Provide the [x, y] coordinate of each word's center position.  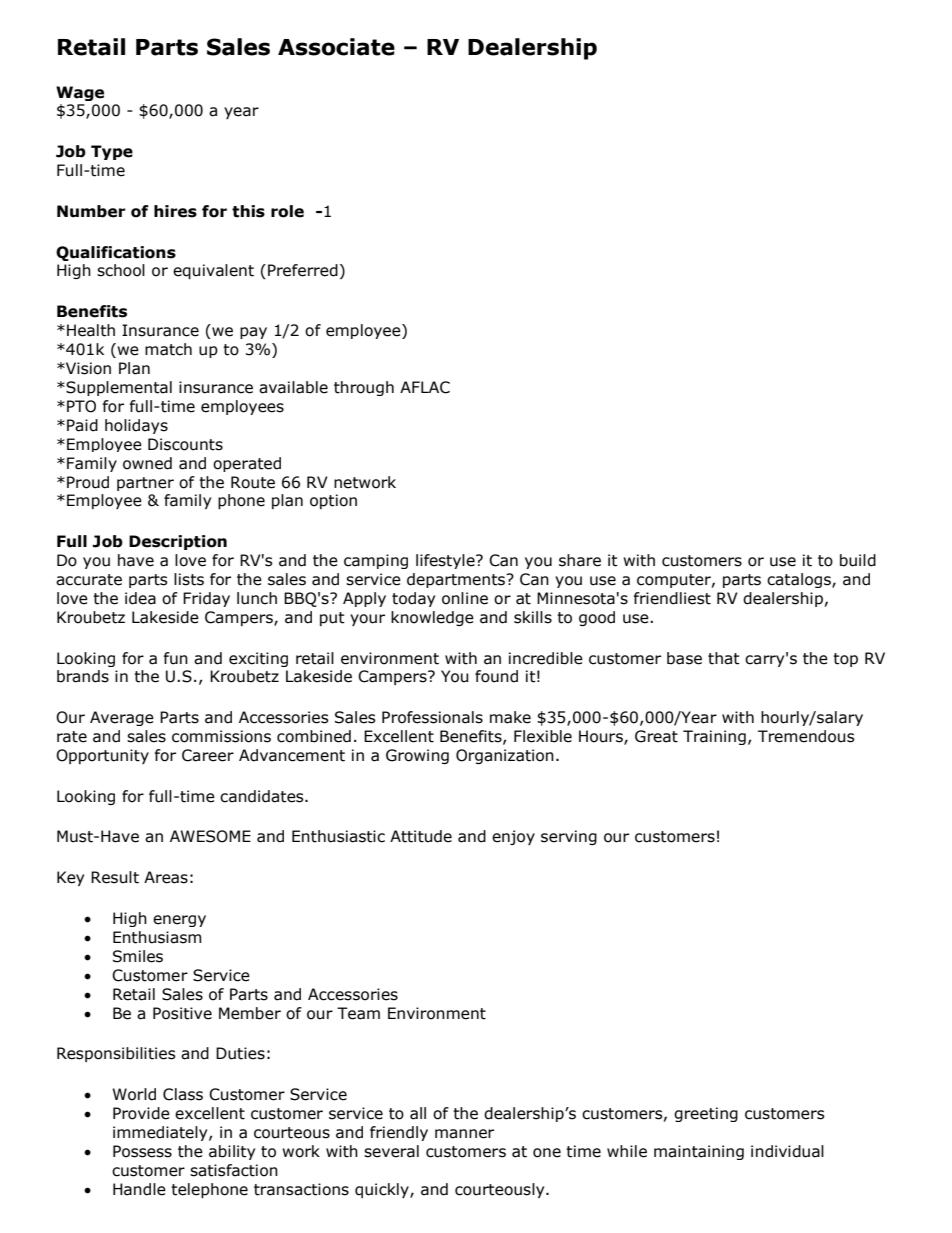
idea [140, 598]
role [287, 211]
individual [787, 1151]
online [465, 598]
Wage [80, 93]
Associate [336, 47]
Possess [142, 1151]
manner [464, 1134]
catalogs [800, 580]
